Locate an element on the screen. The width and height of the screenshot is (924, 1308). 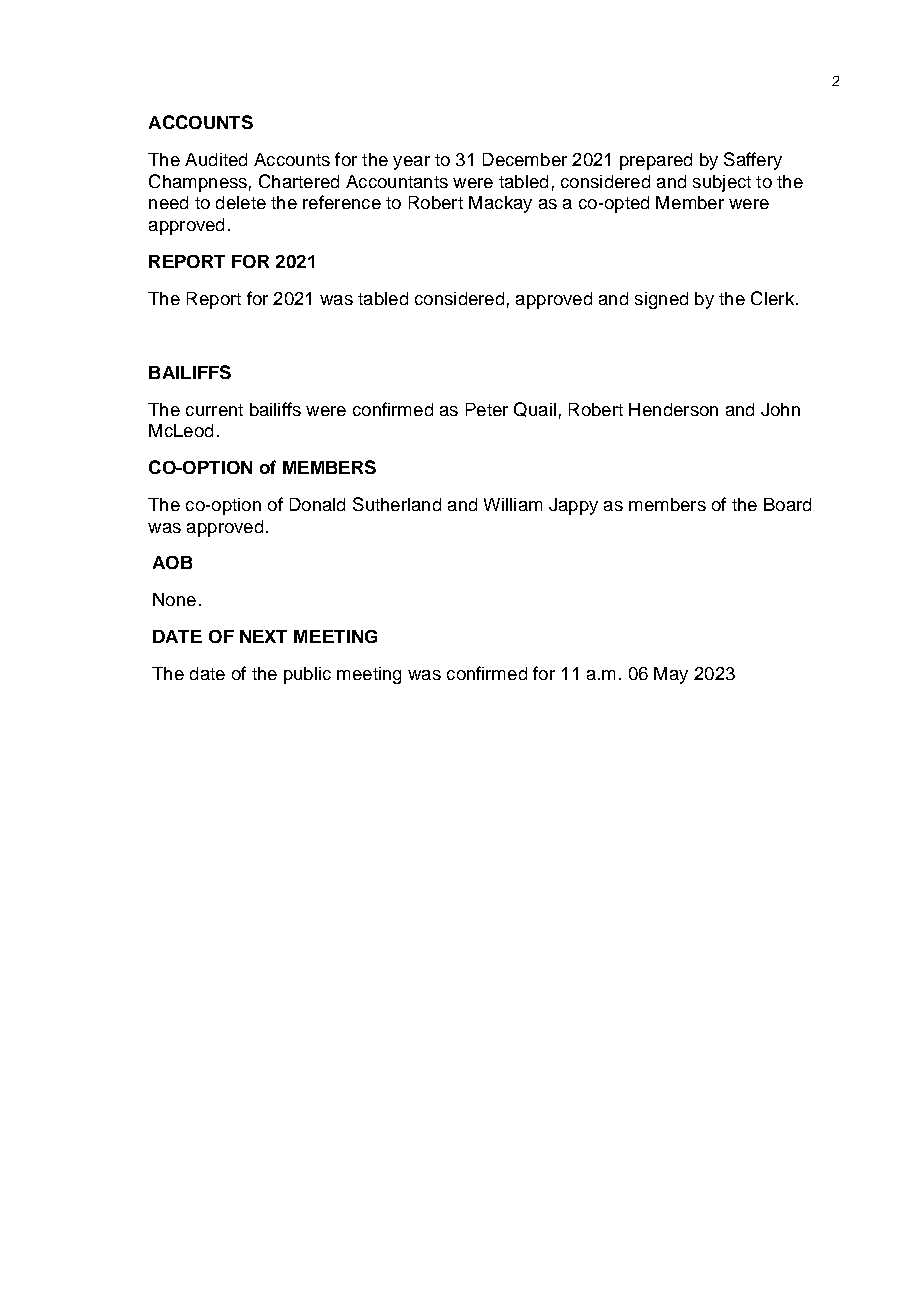
December is located at coordinates (525, 159).
